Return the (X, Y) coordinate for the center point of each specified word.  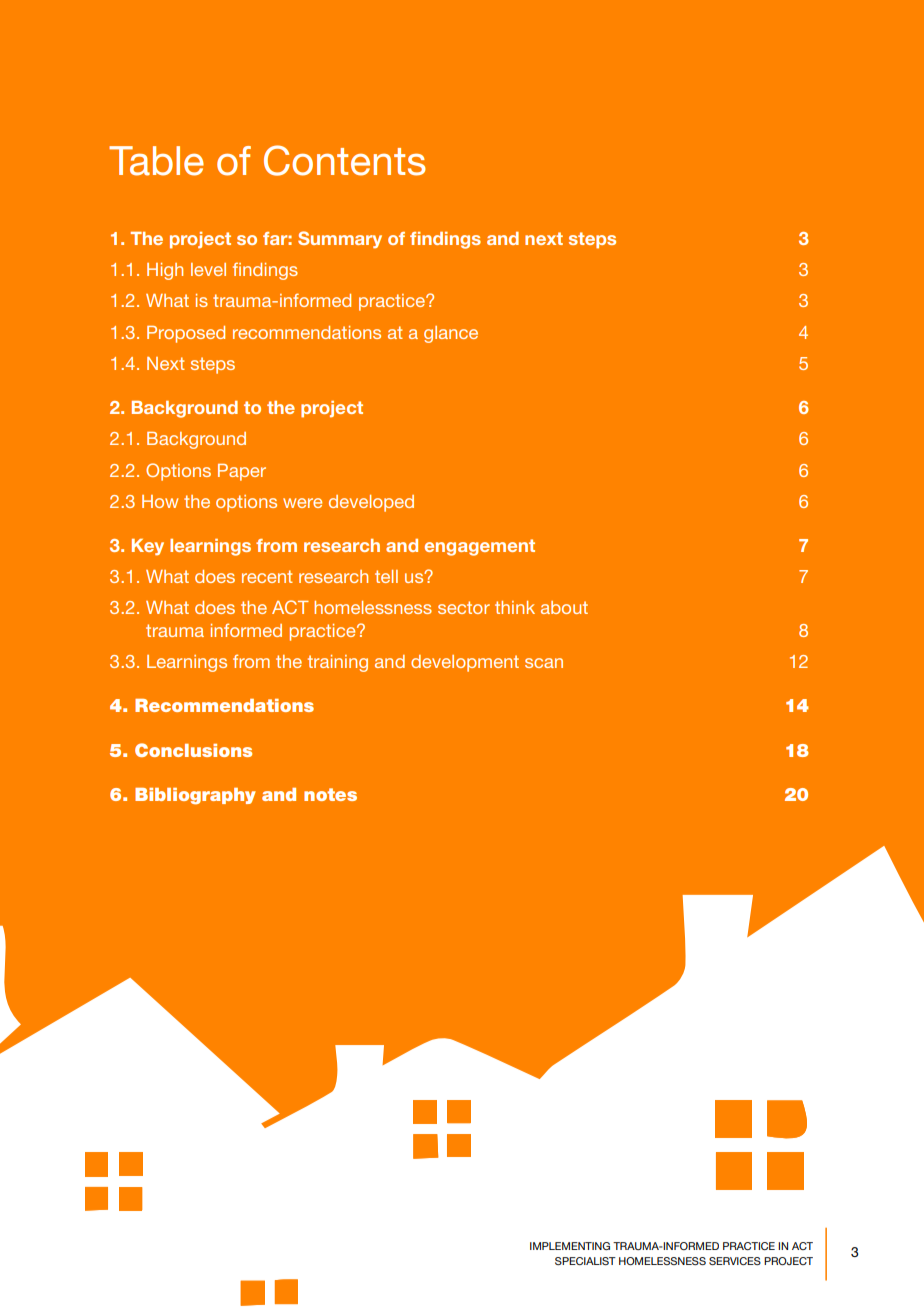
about (564, 607)
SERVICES (735, 1261)
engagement (480, 547)
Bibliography (195, 796)
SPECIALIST (585, 1261)
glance (451, 334)
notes (330, 794)
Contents (345, 160)
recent (267, 576)
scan (544, 663)
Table (156, 161)
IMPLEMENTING (570, 1246)
